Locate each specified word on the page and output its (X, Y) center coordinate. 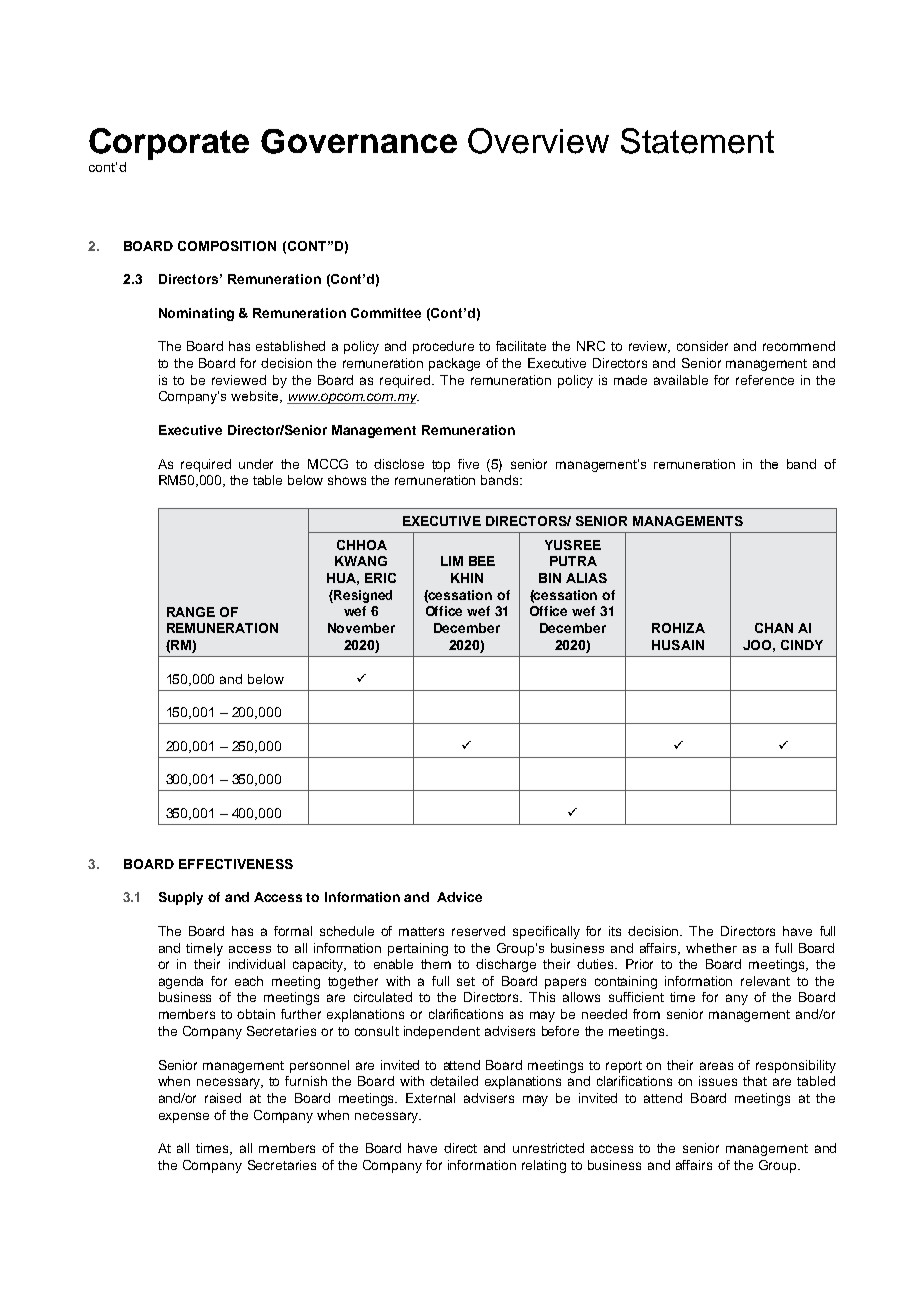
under (256, 464)
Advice (459, 897)
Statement (697, 141)
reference (765, 380)
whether (711, 948)
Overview (538, 141)
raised (223, 1098)
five (468, 464)
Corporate (169, 145)
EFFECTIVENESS (236, 864)
